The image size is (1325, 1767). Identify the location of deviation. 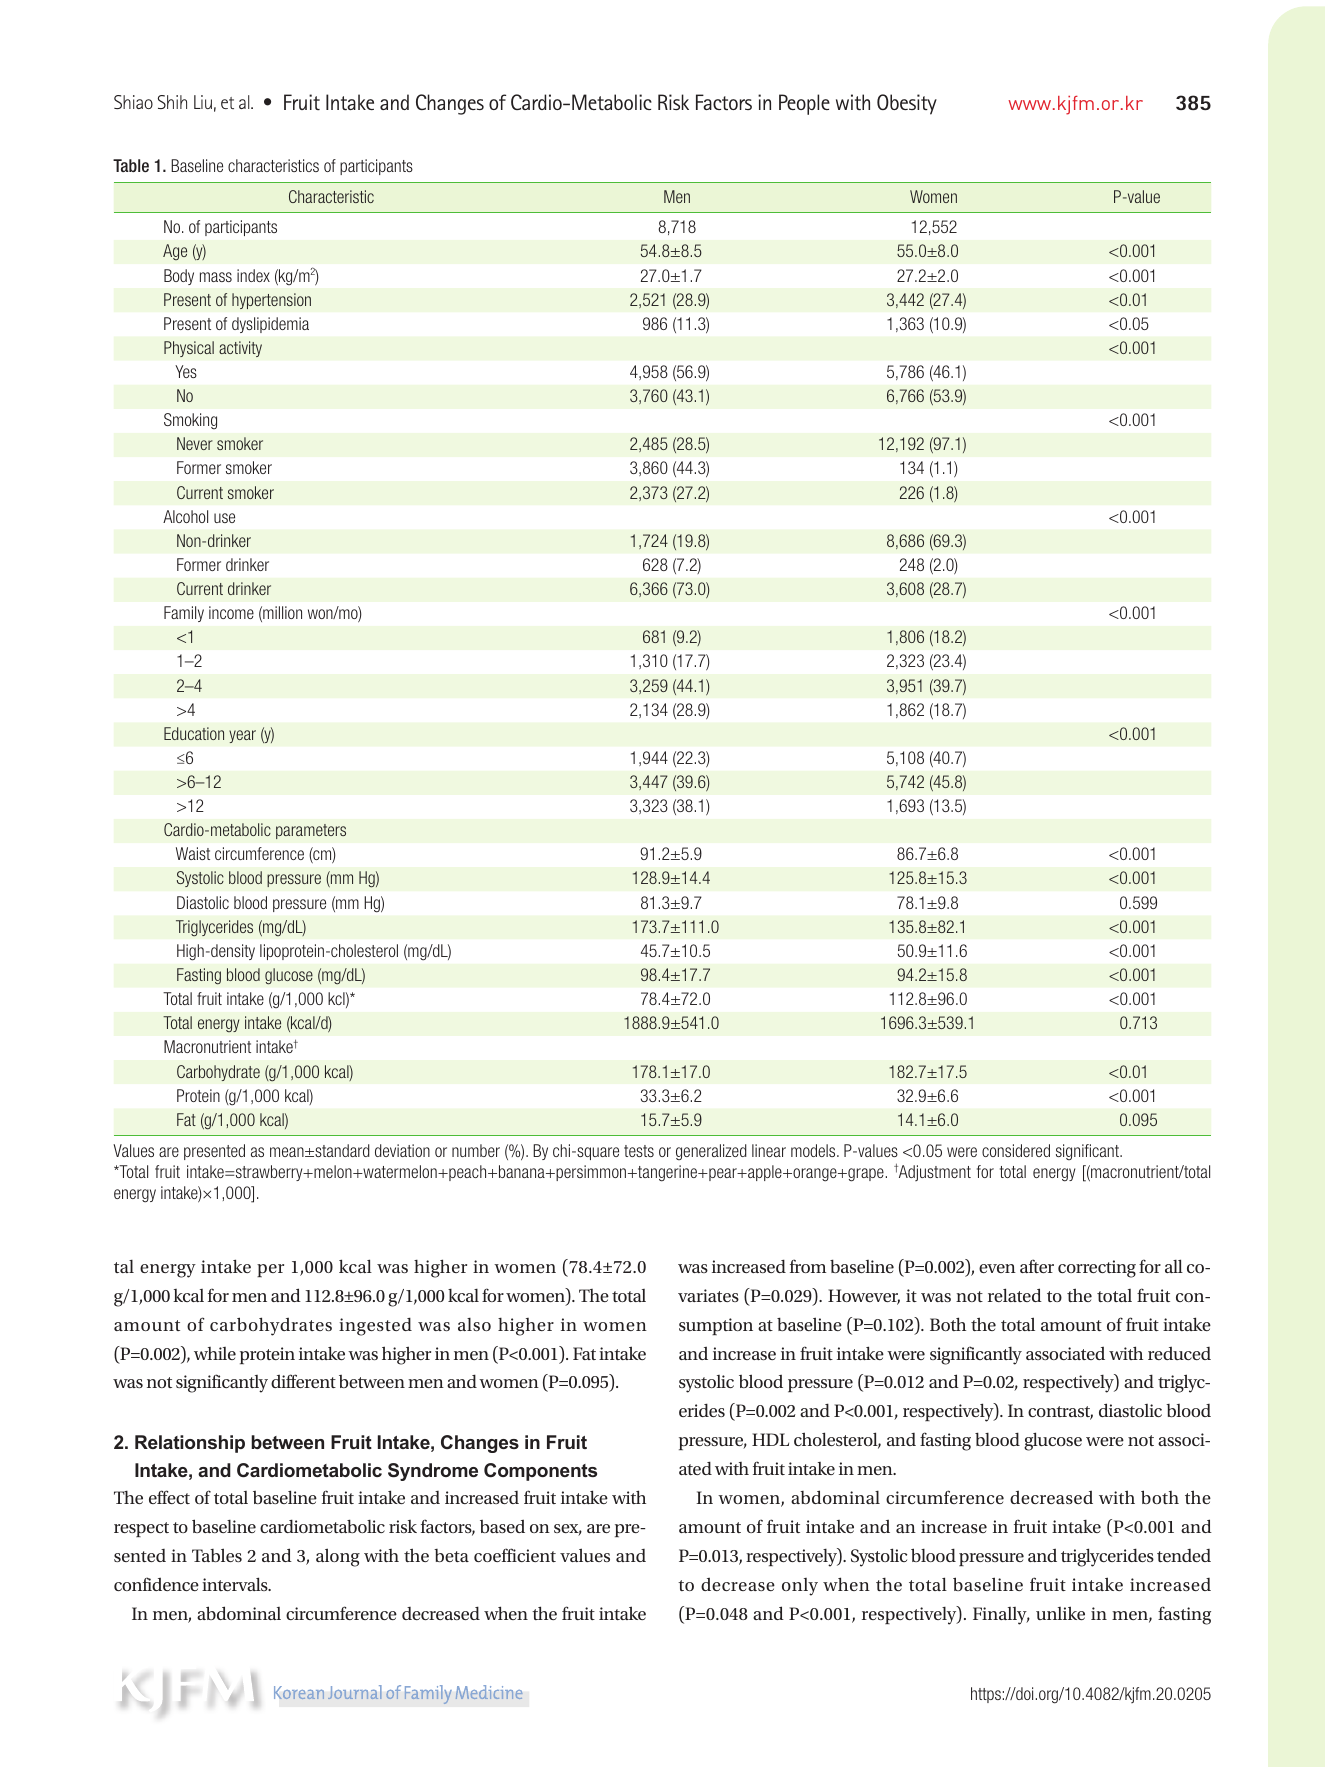
(402, 1150).
